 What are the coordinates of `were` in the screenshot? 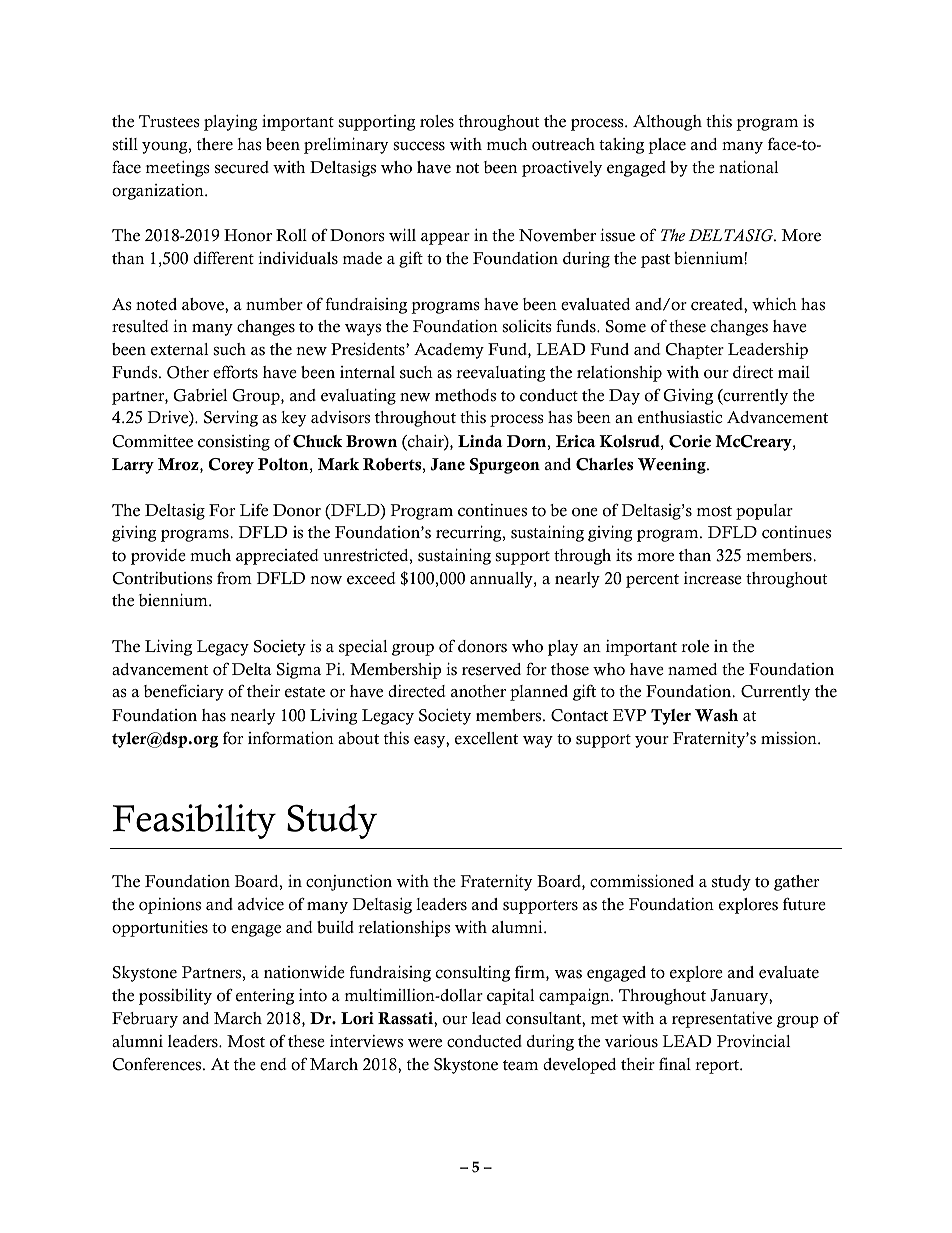 It's located at (425, 1043).
